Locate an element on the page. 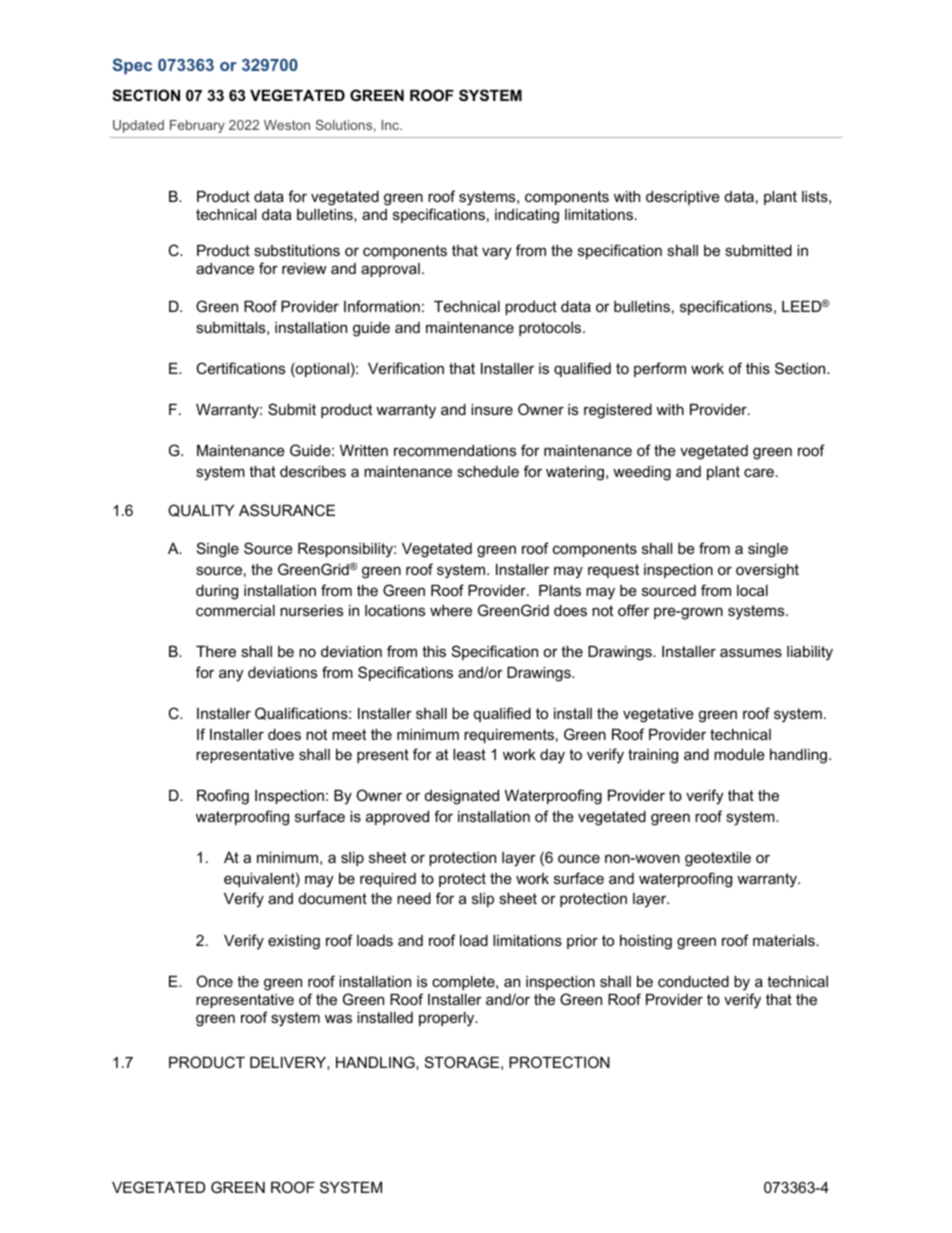 Image resolution: width=952 pixels, height=1233 pixels. local is located at coordinates (752, 590).
